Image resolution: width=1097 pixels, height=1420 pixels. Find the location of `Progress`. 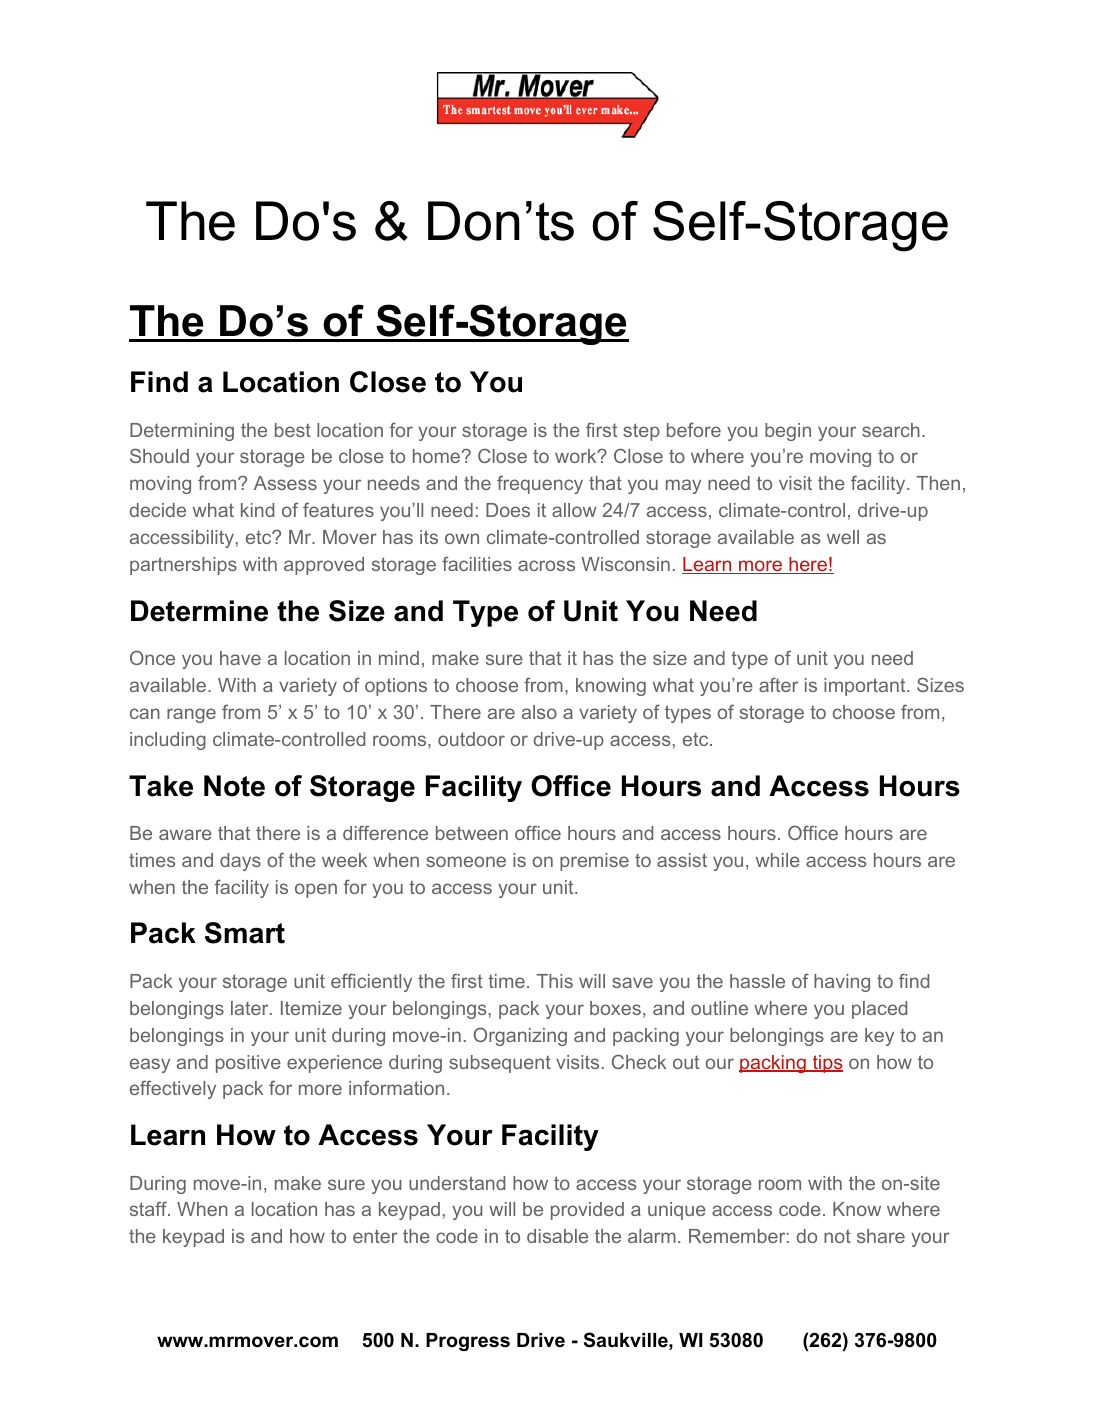

Progress is located at coordinates (468, 1342).
